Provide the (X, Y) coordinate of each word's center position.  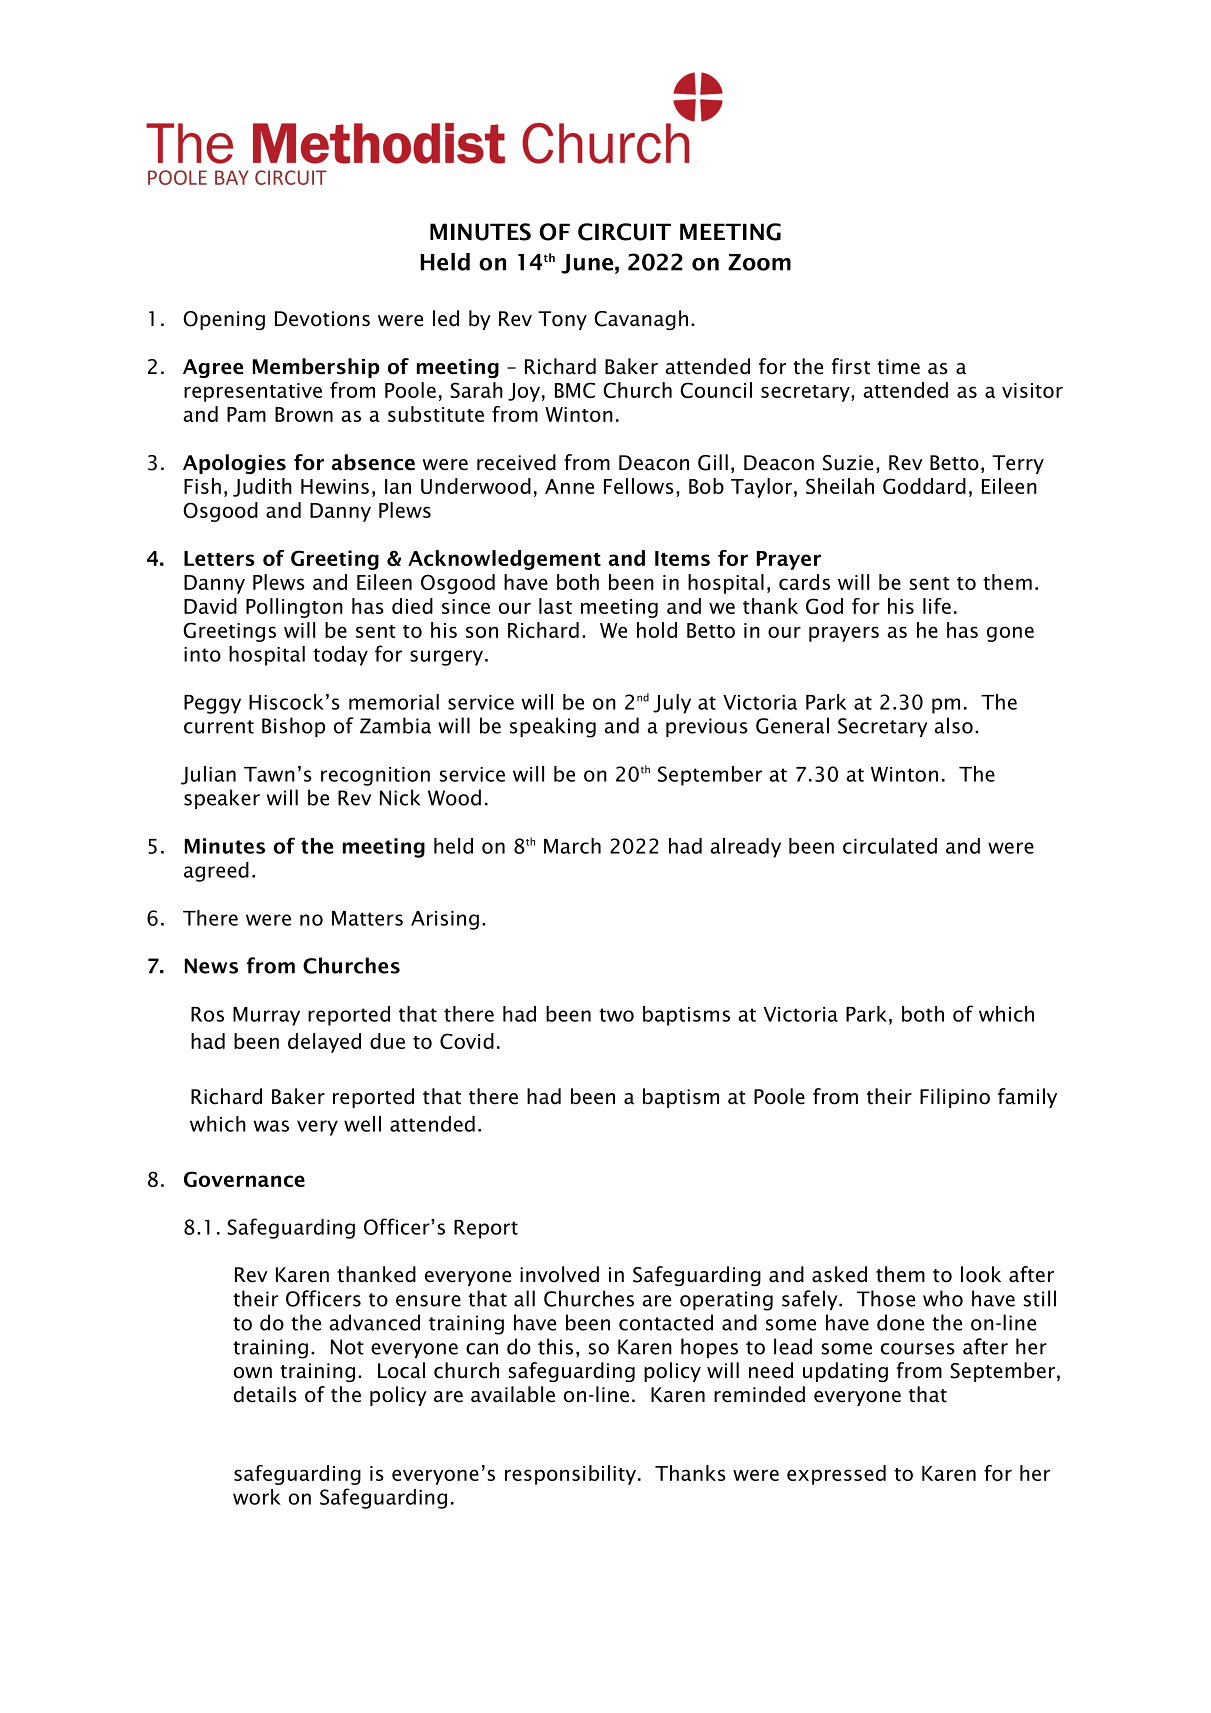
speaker (222, 799)
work (257, 1497)
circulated (890, 846)
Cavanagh (641, 320)
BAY (232, 177)
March (572, 846)
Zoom (759, 262)
